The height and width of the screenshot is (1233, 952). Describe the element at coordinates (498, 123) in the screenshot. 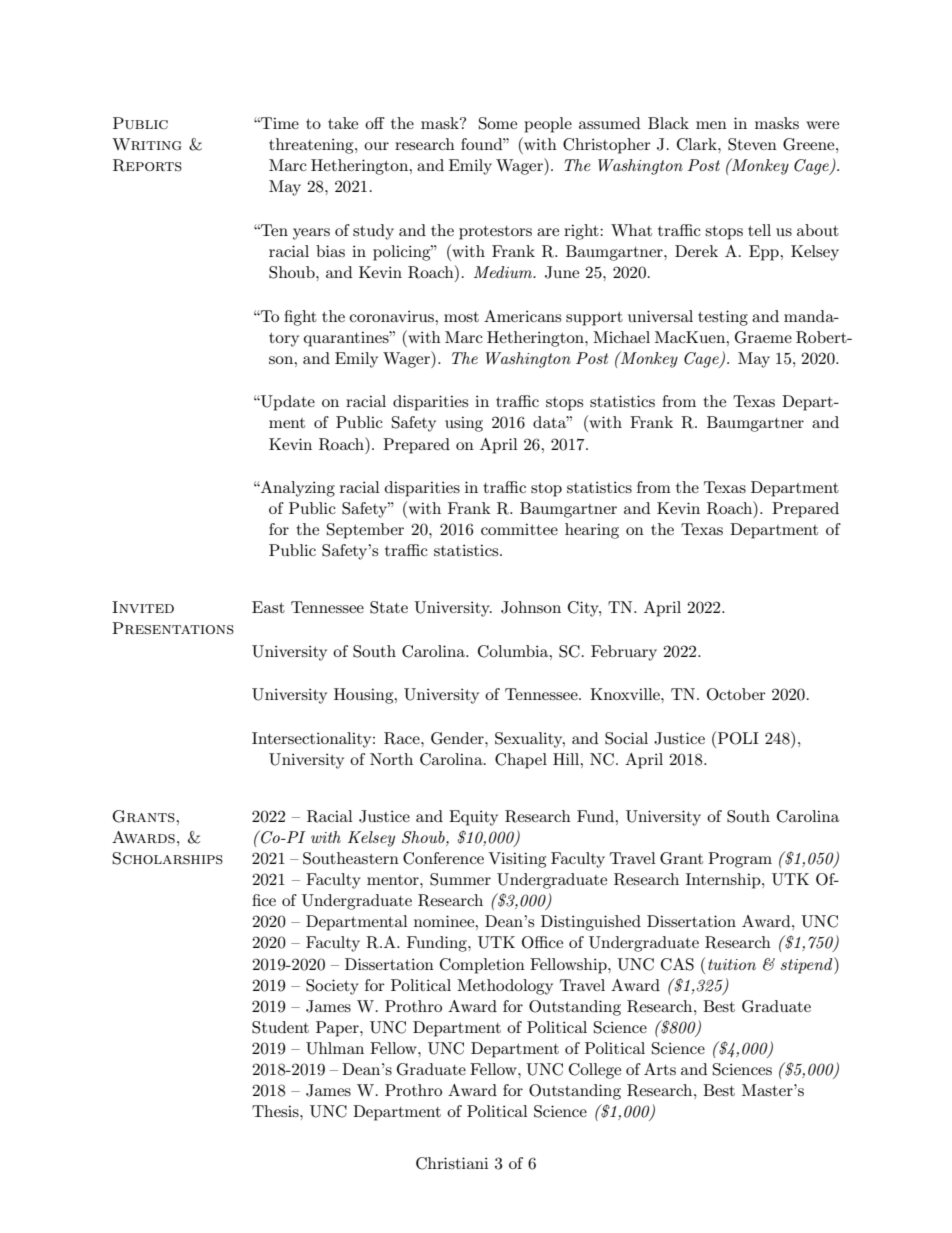

I see `Some` at that location.
